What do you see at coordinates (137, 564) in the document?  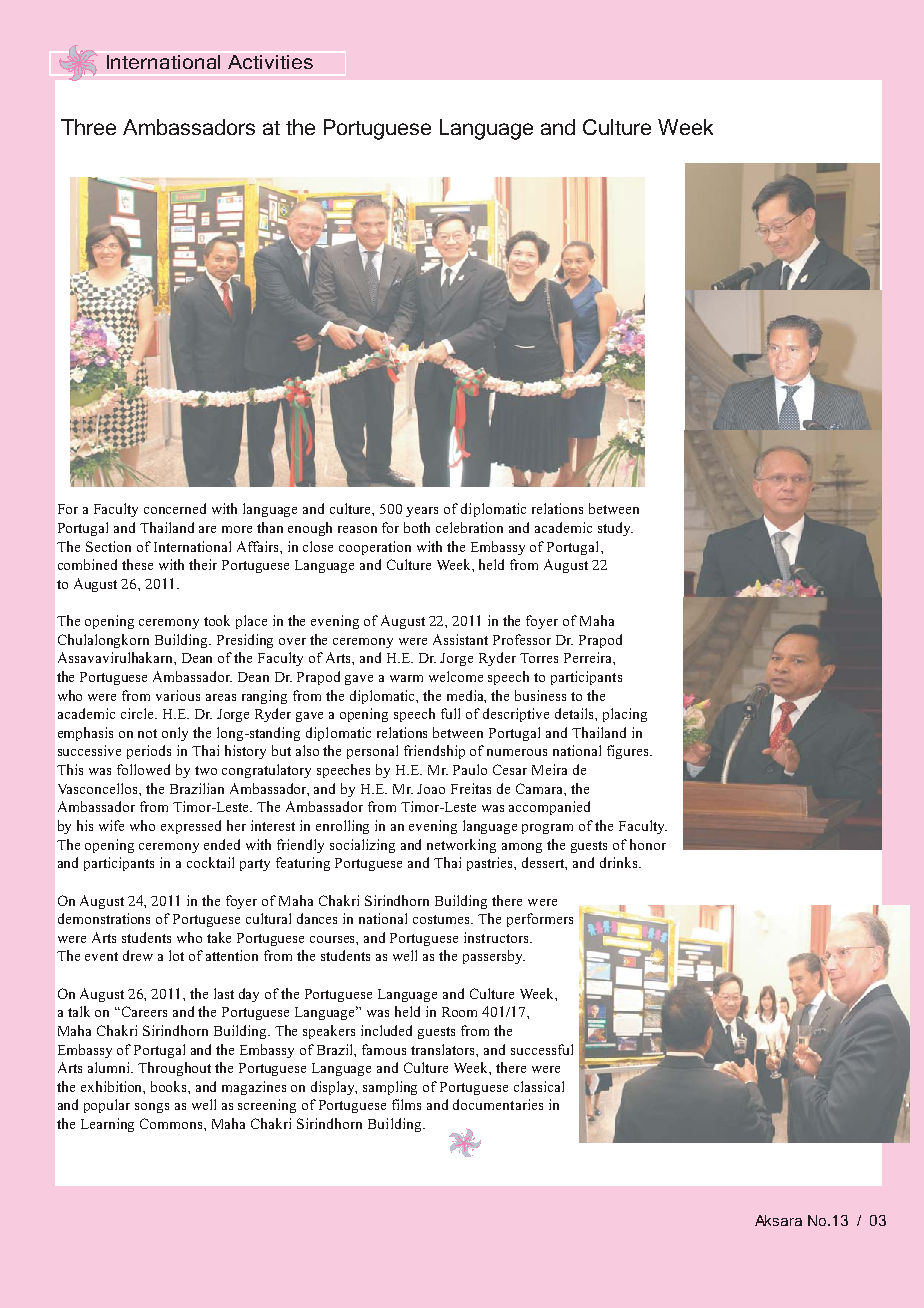 I see `these` at bounding box center [137, 564].
